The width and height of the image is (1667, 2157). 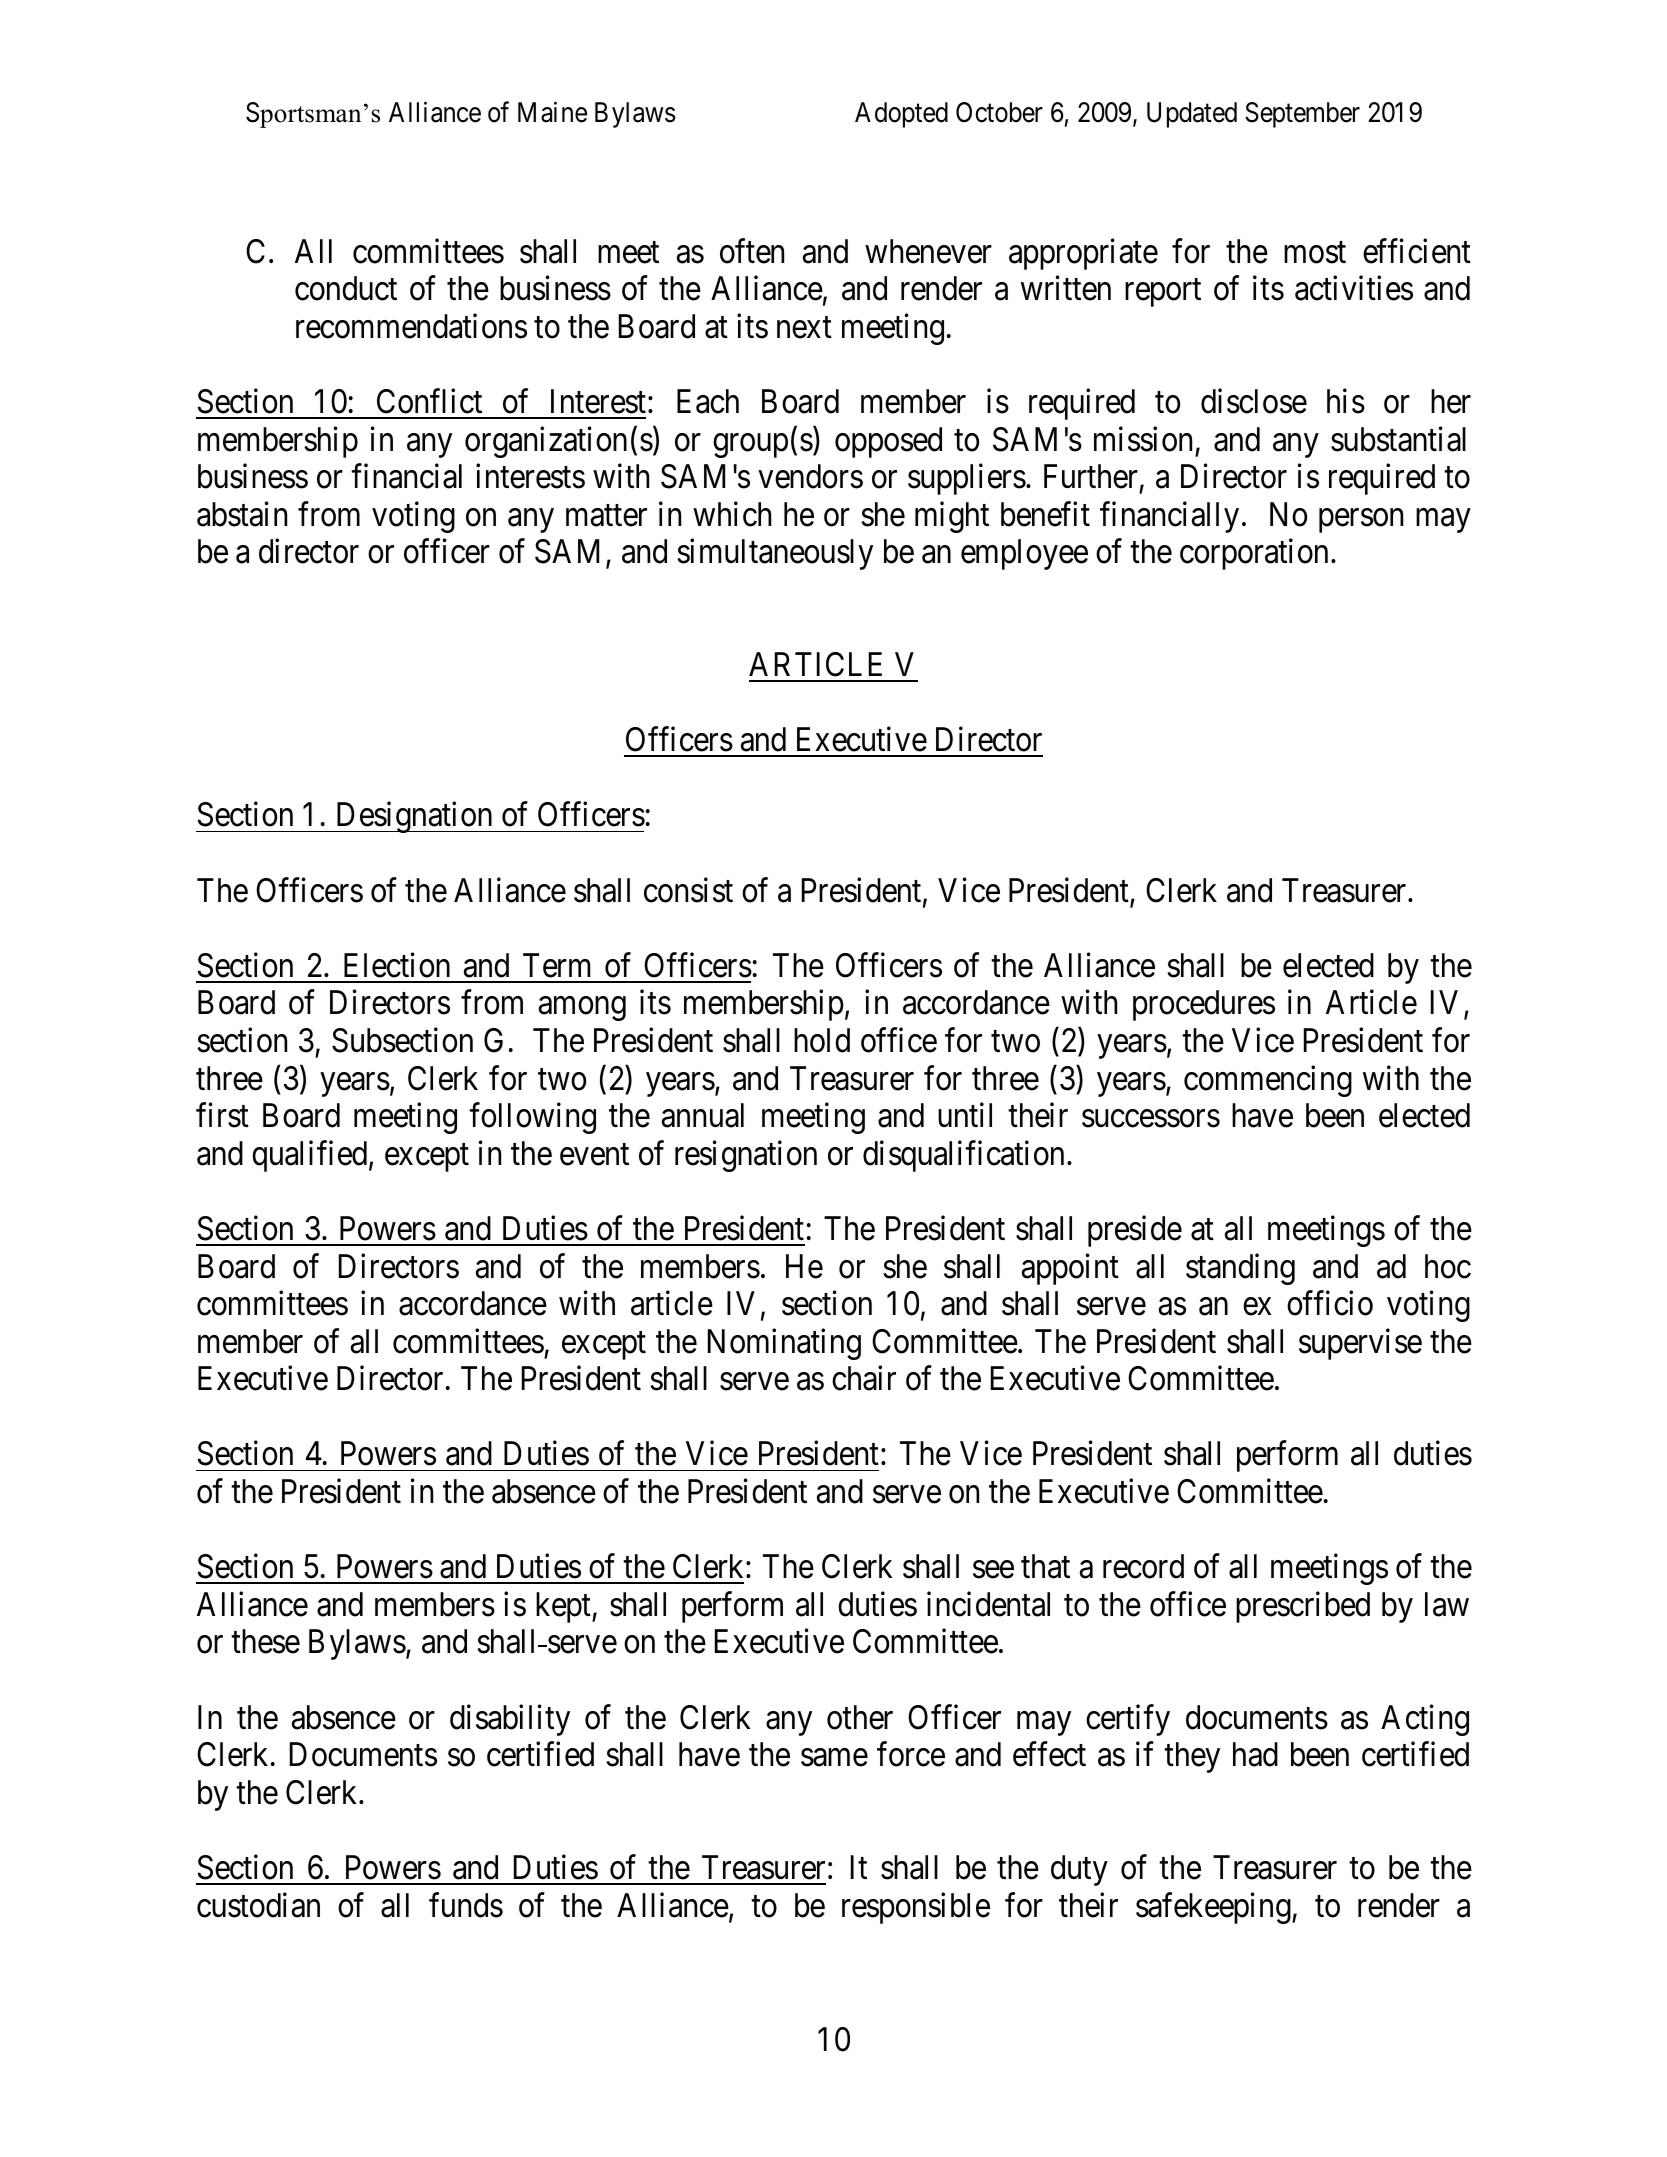 What do you see at coordinates (1302, 115) in the image?
I see `September` at bounding box center [1302, 115].
